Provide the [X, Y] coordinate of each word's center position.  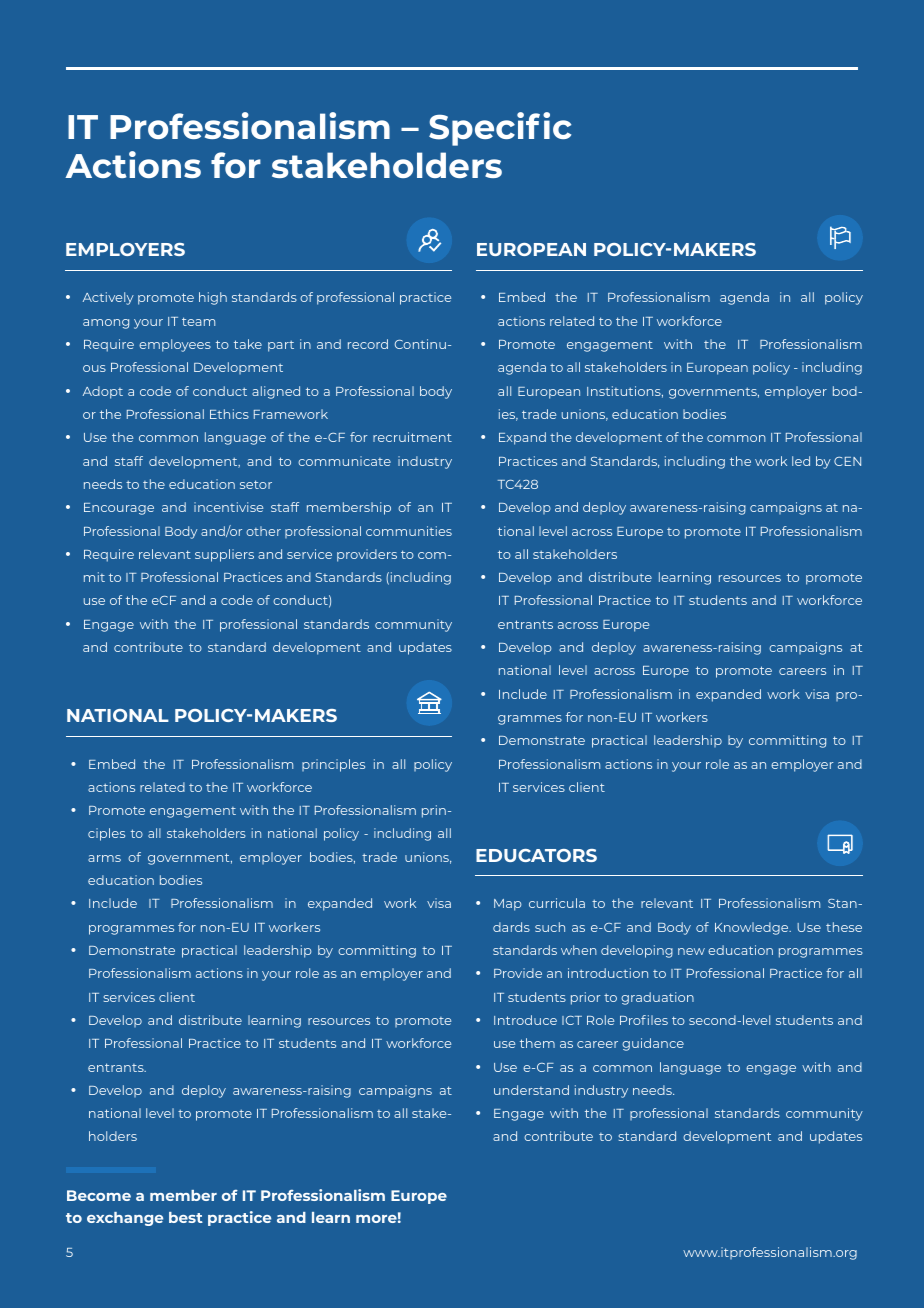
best [186, 1217]
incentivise [228, 507]
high [213, 298]
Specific [500, 129]
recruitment [412, 437]
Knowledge [753, 928]
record [368, 344]
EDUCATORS [536, 855]
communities [409, 531]
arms [104, 858]
